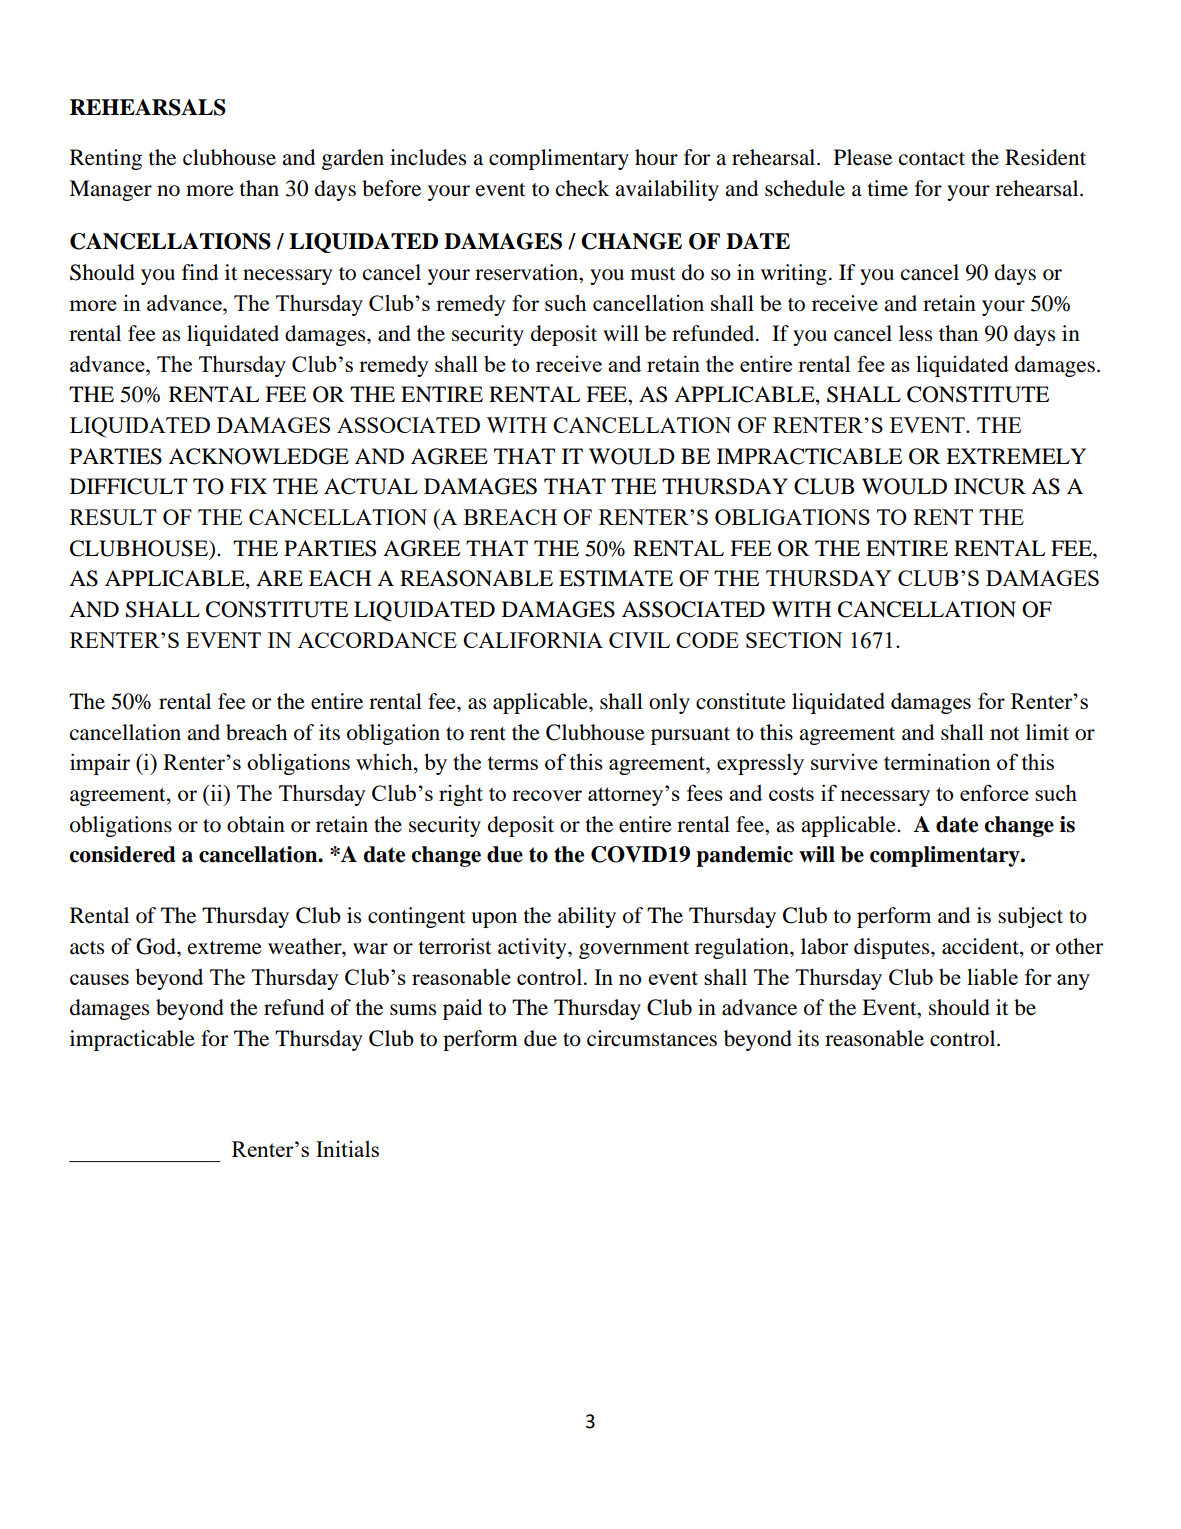  Describe the element at coordinates (582, 188) in the screenshot. I see `check` at that location.
